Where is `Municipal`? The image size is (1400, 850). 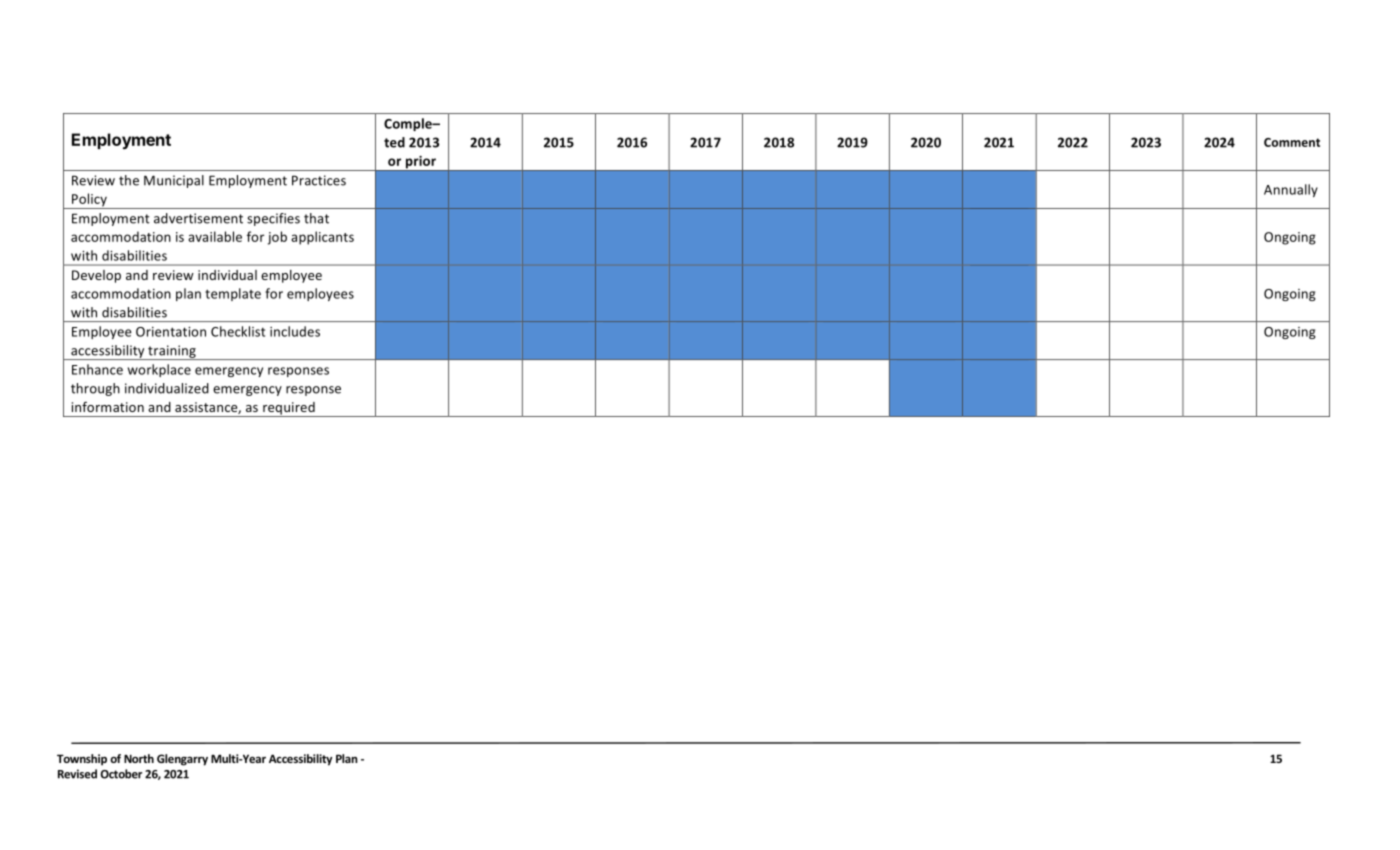 Municipal is located at coordinates (174, 181).
